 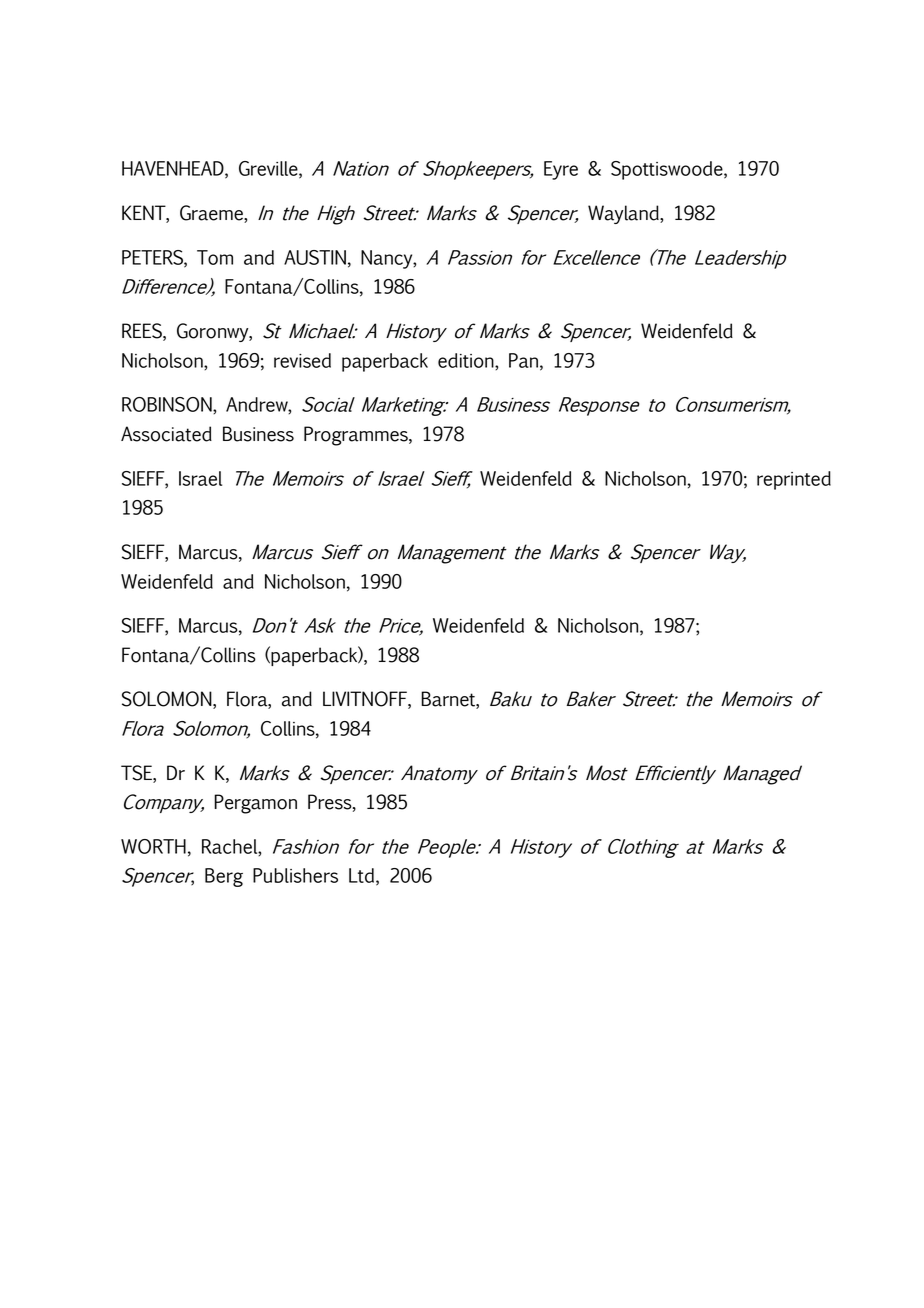 I want to click on AUSTIN, so click(x=315, y=257).
